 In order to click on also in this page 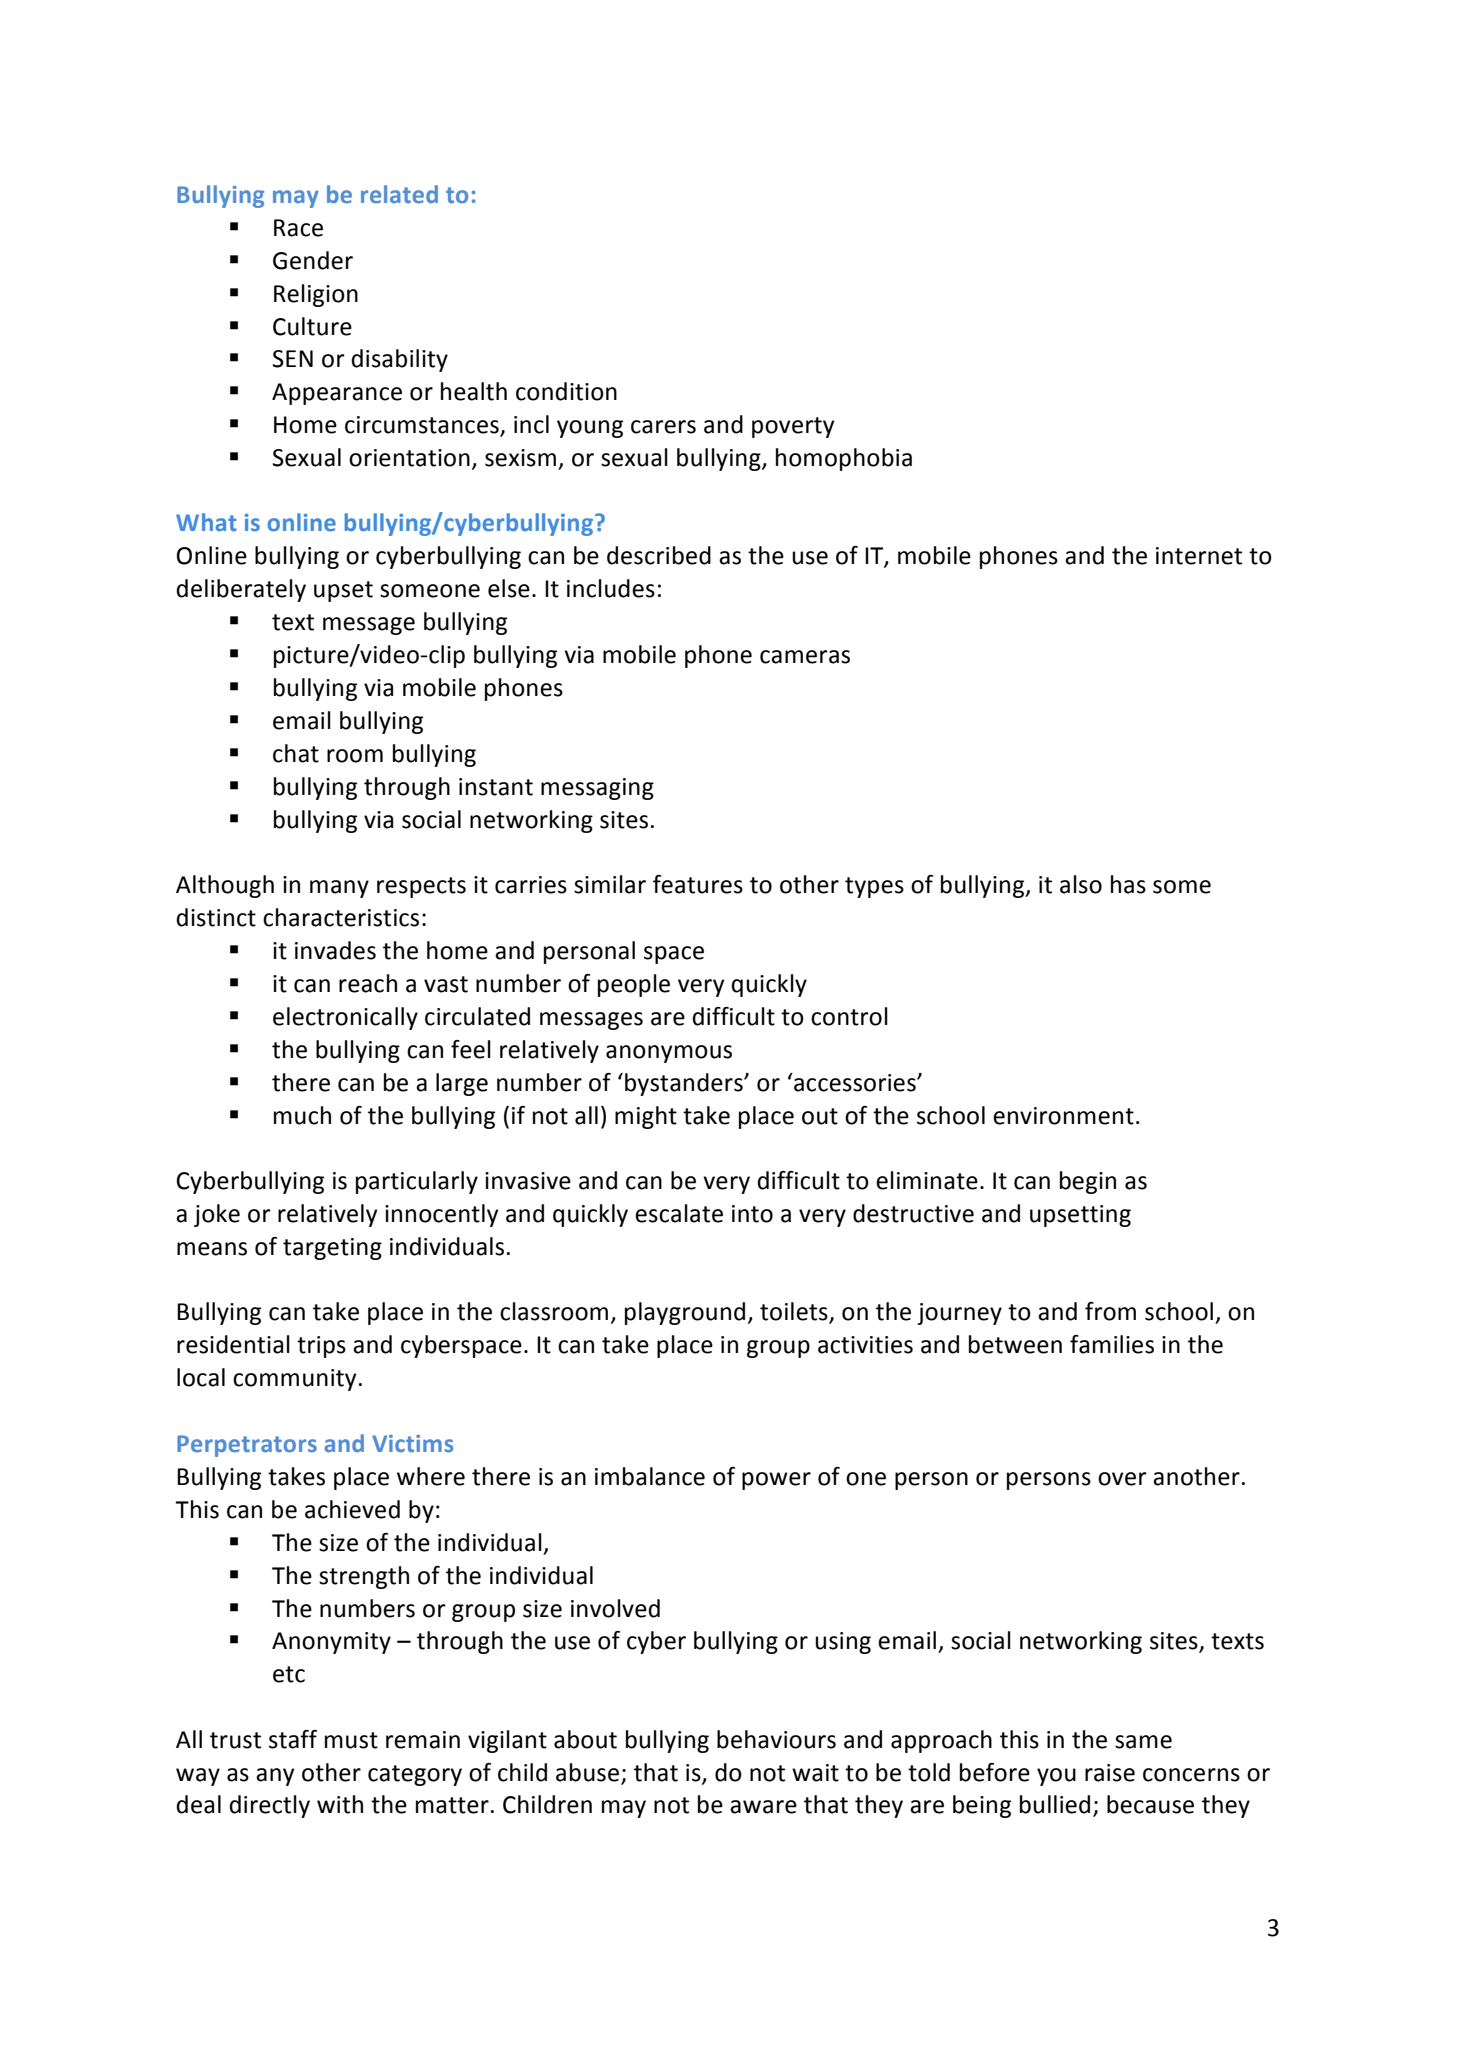, I will do `click(1081, 884)`.
